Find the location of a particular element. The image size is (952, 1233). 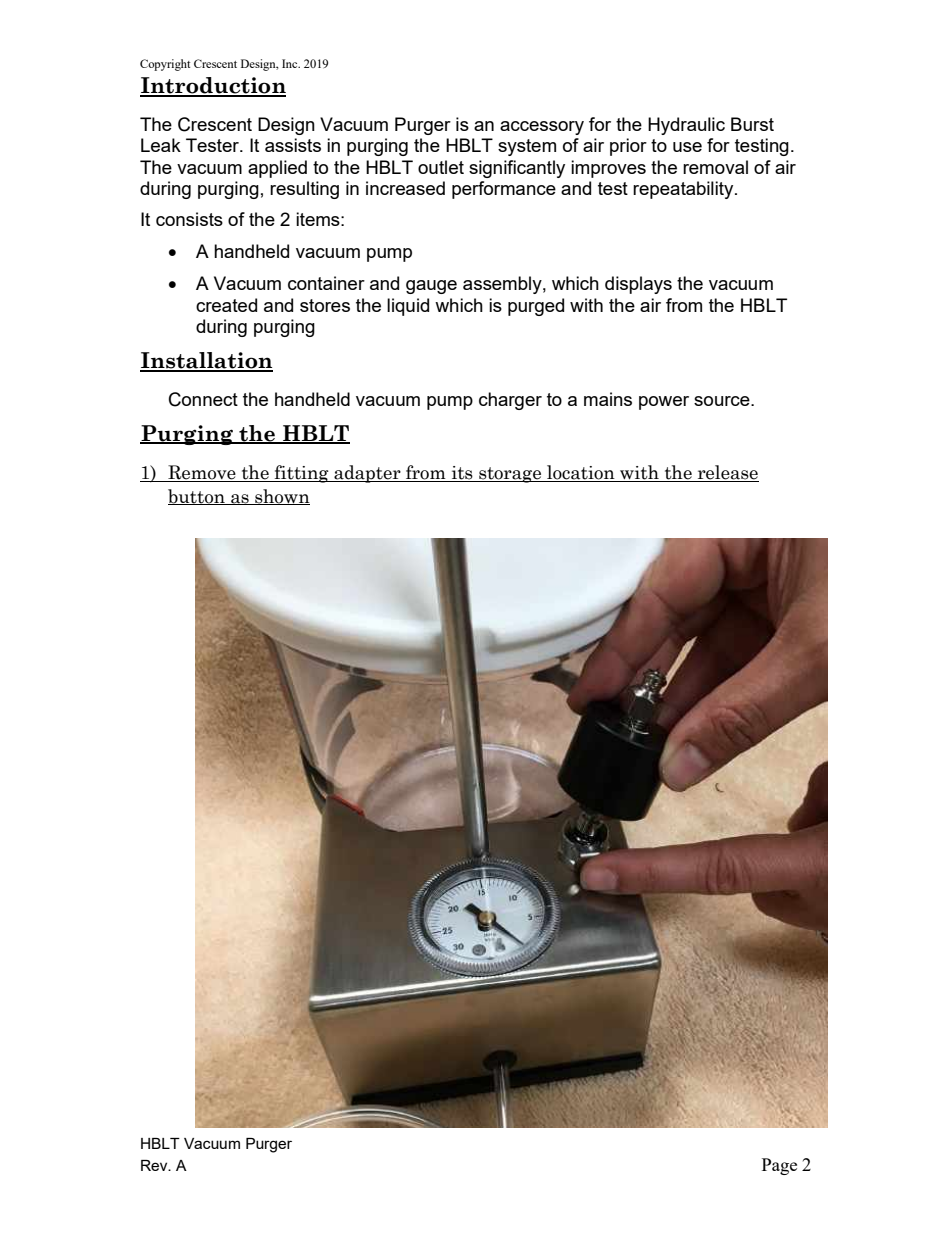

Remove is located at coordinates (202, 473).
